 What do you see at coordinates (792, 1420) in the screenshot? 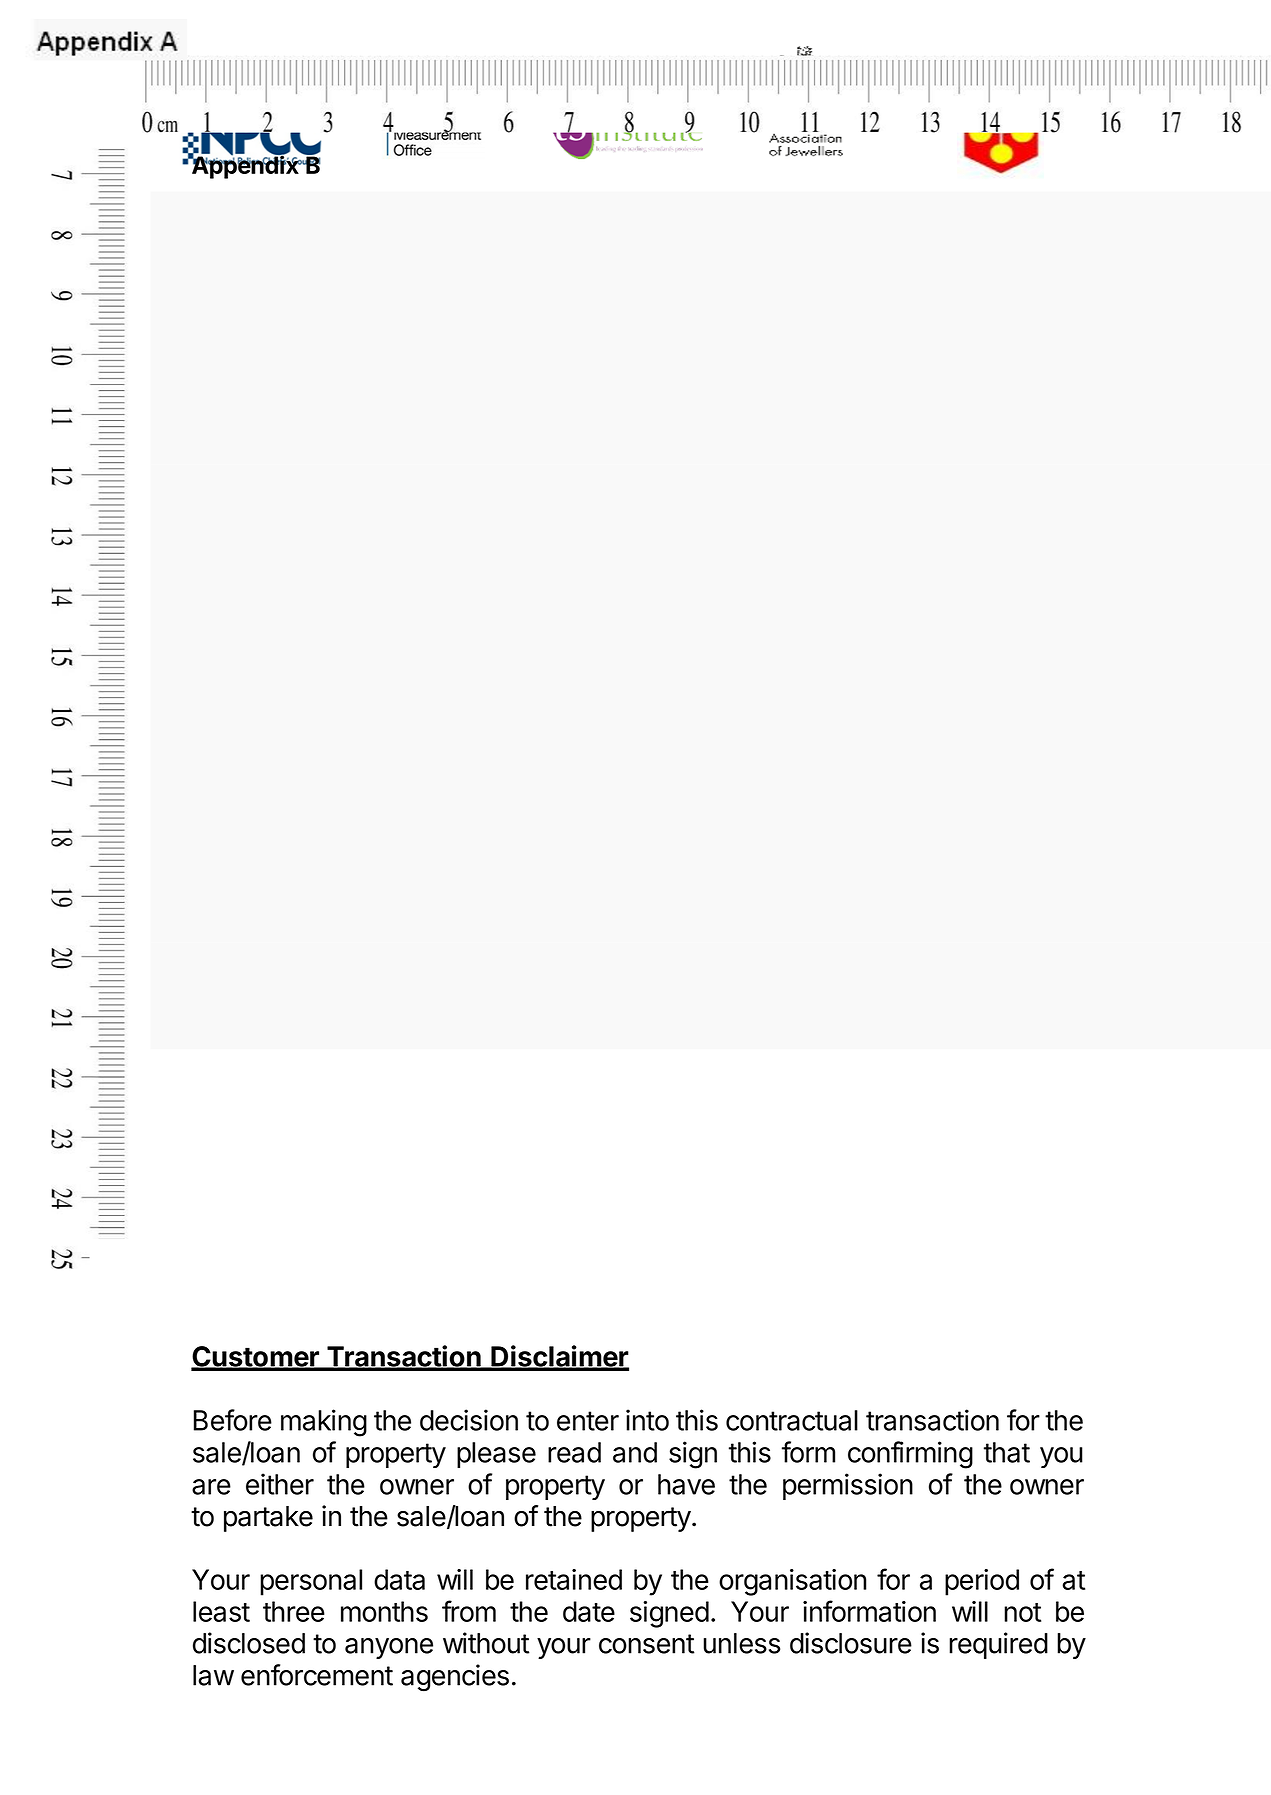
I see `contractual` at bounding box center [792, 1420].
